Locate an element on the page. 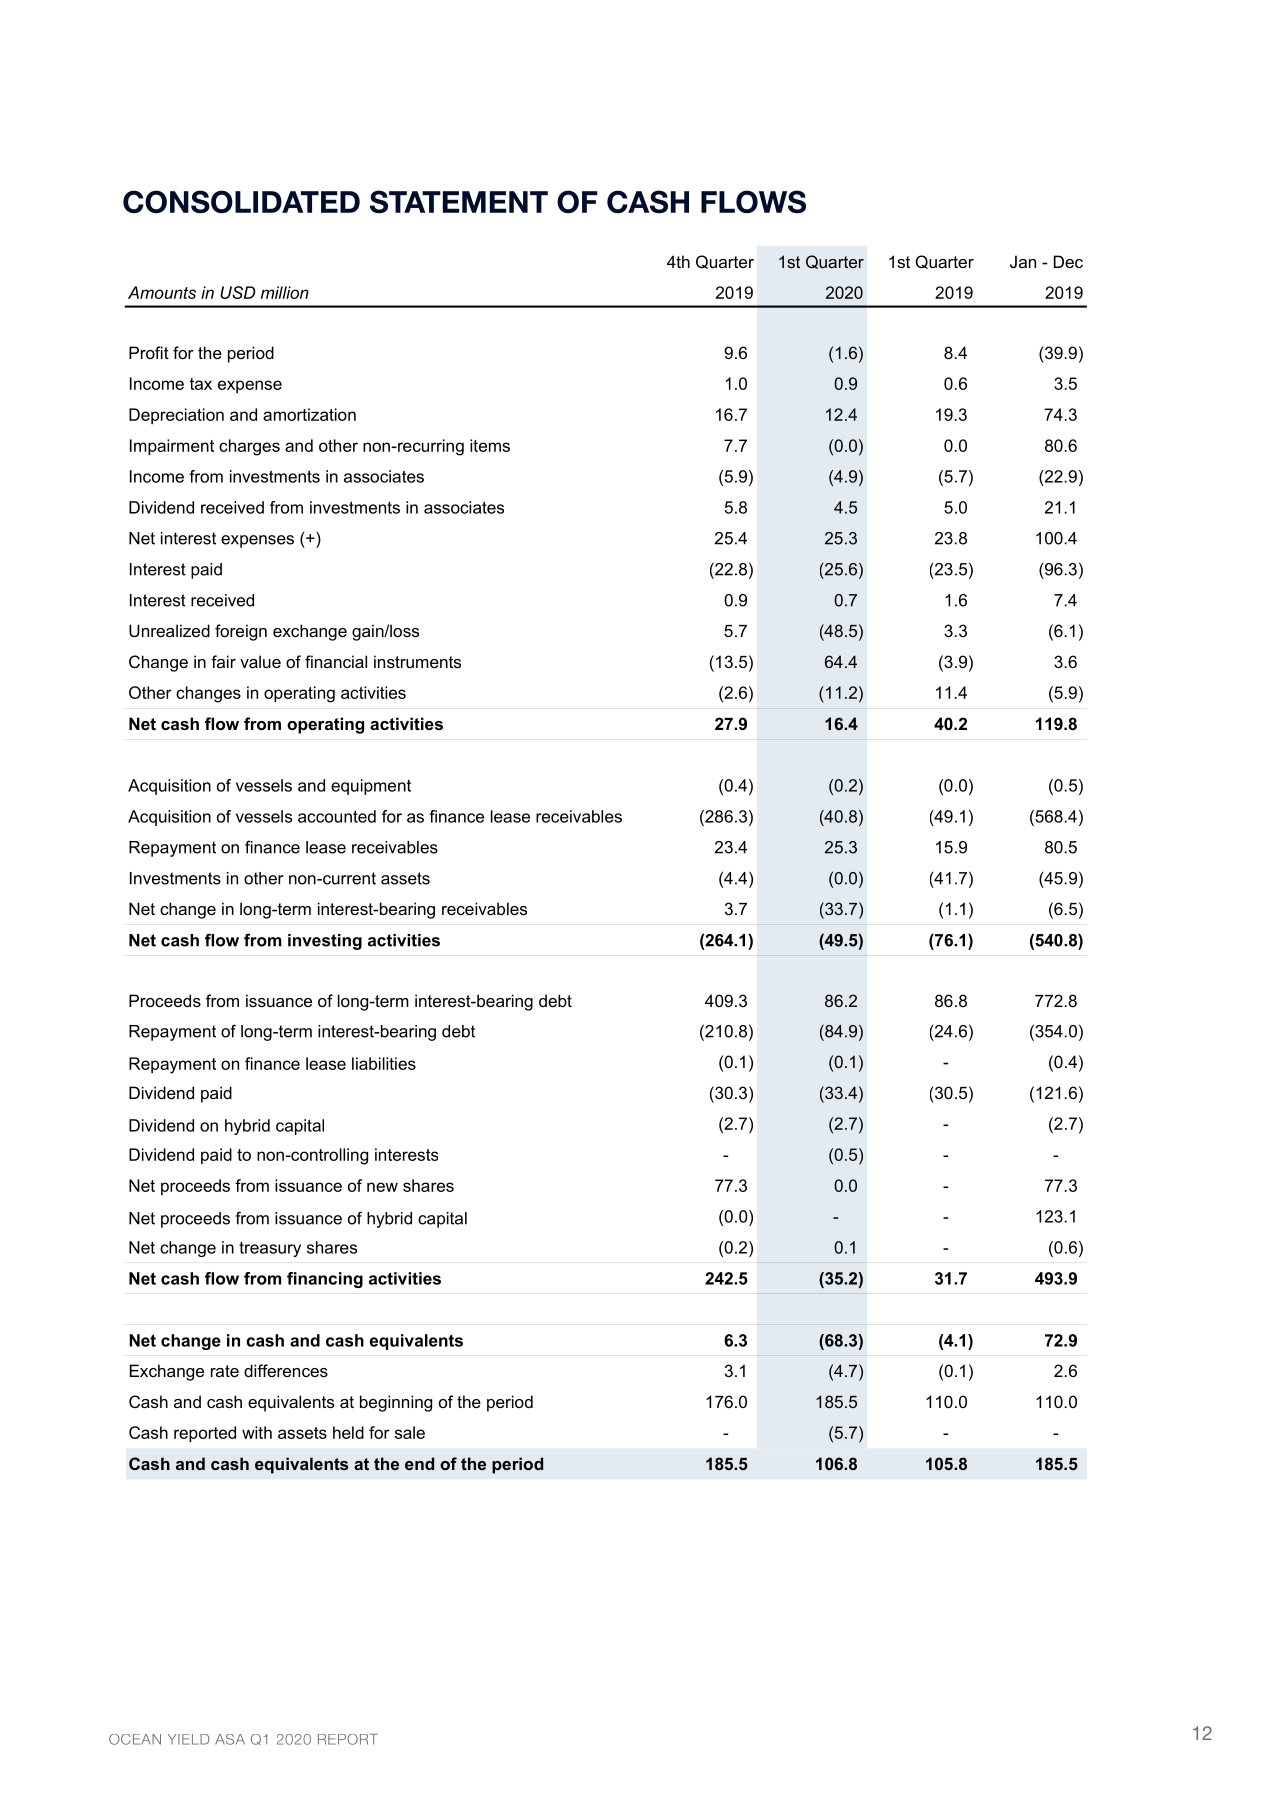 Image resolution: width=1283 pixels, height=1814 pixels. ASA is located at coordinates (230, 1739).
